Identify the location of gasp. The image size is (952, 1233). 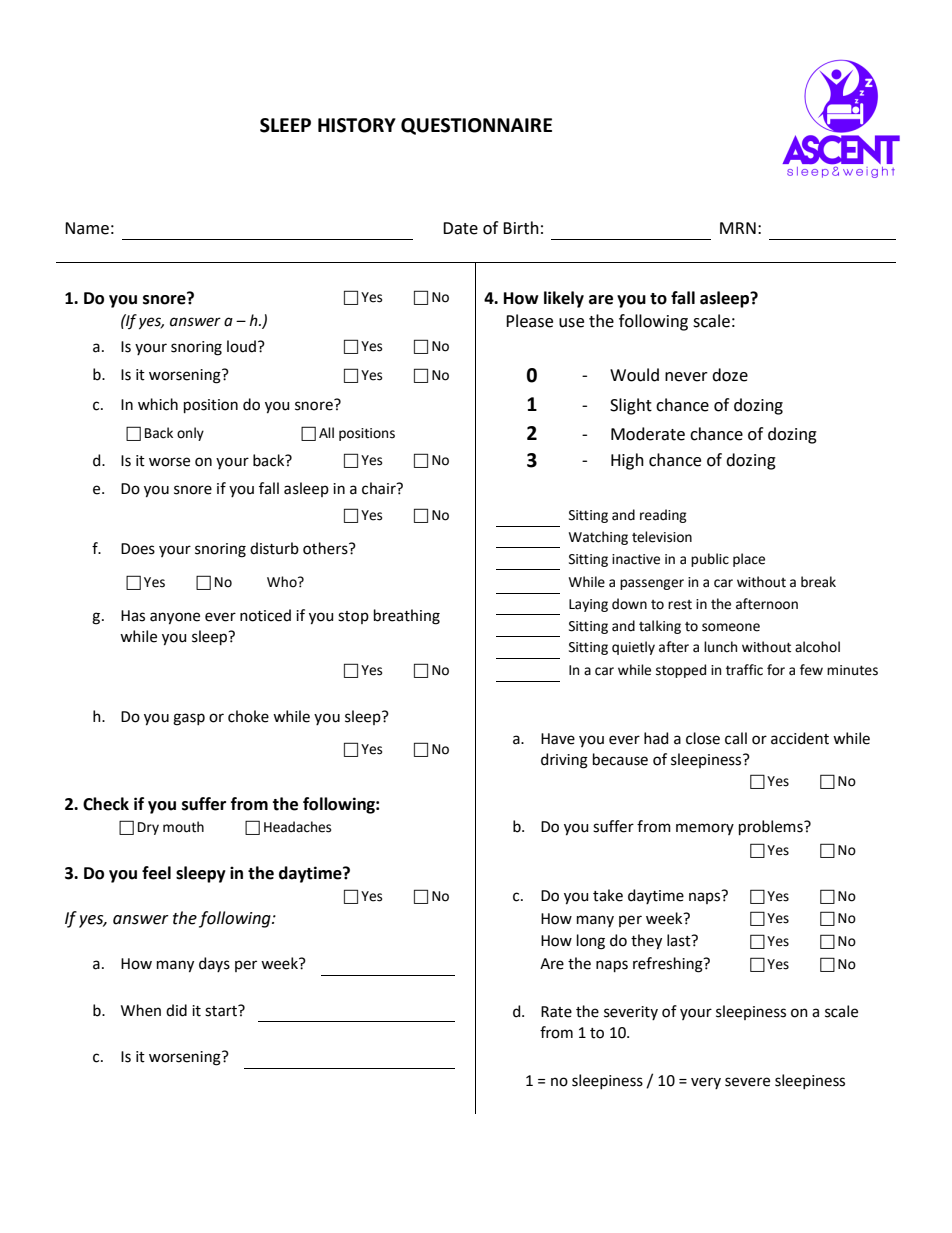
(189, 719).
